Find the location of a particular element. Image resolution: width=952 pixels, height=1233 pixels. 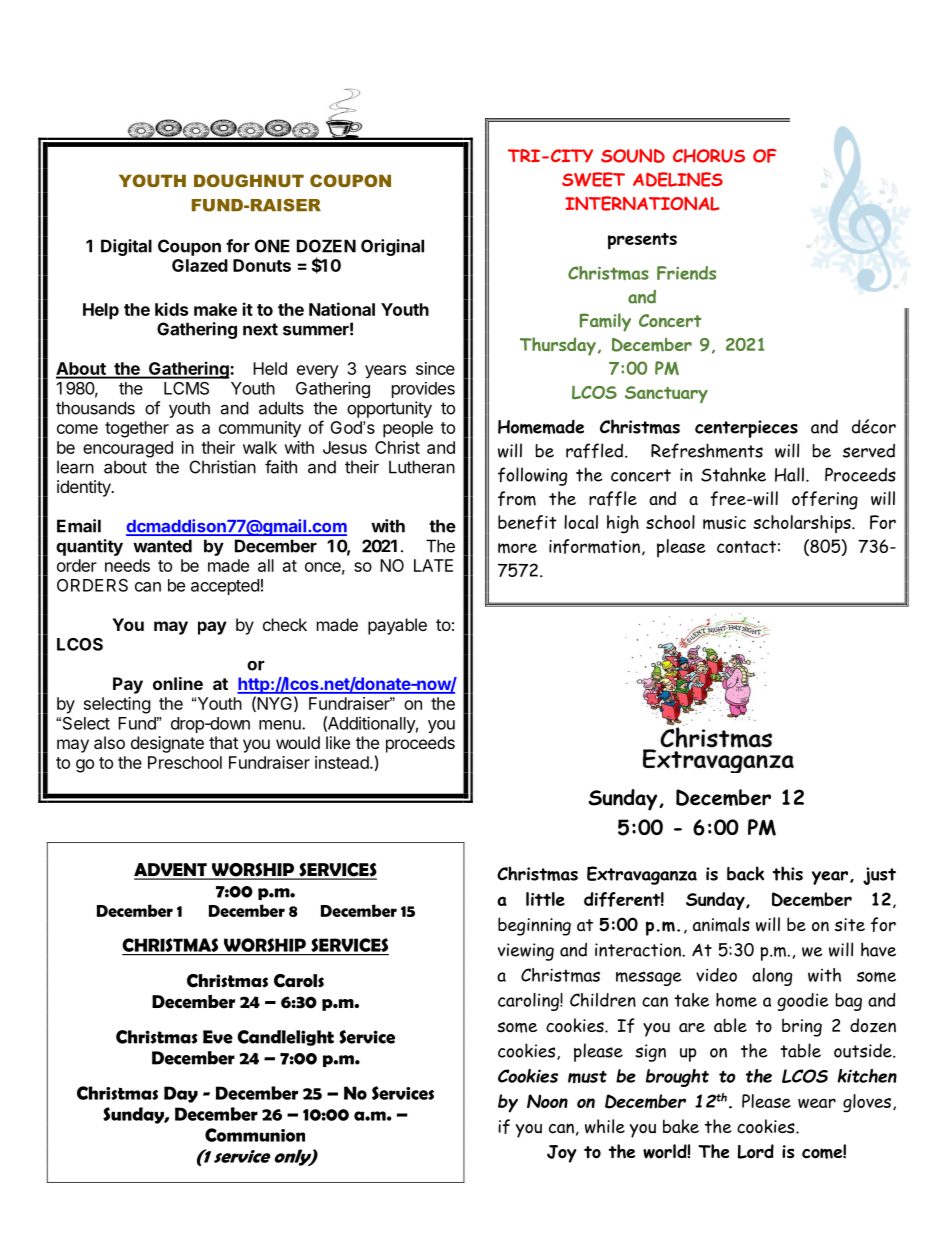

viewing is located at coordinates (526, 952).
